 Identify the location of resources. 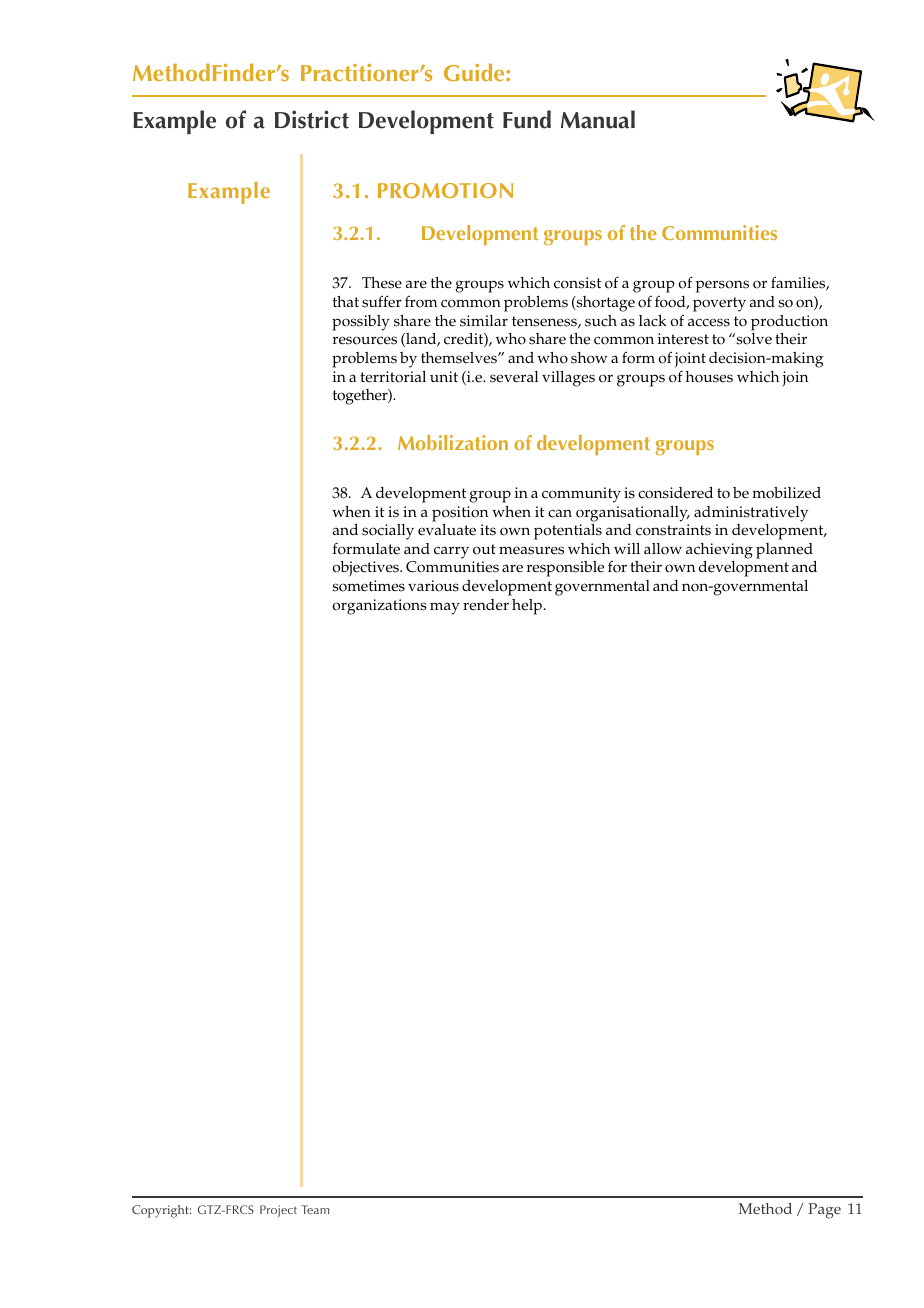
(365, 340).
